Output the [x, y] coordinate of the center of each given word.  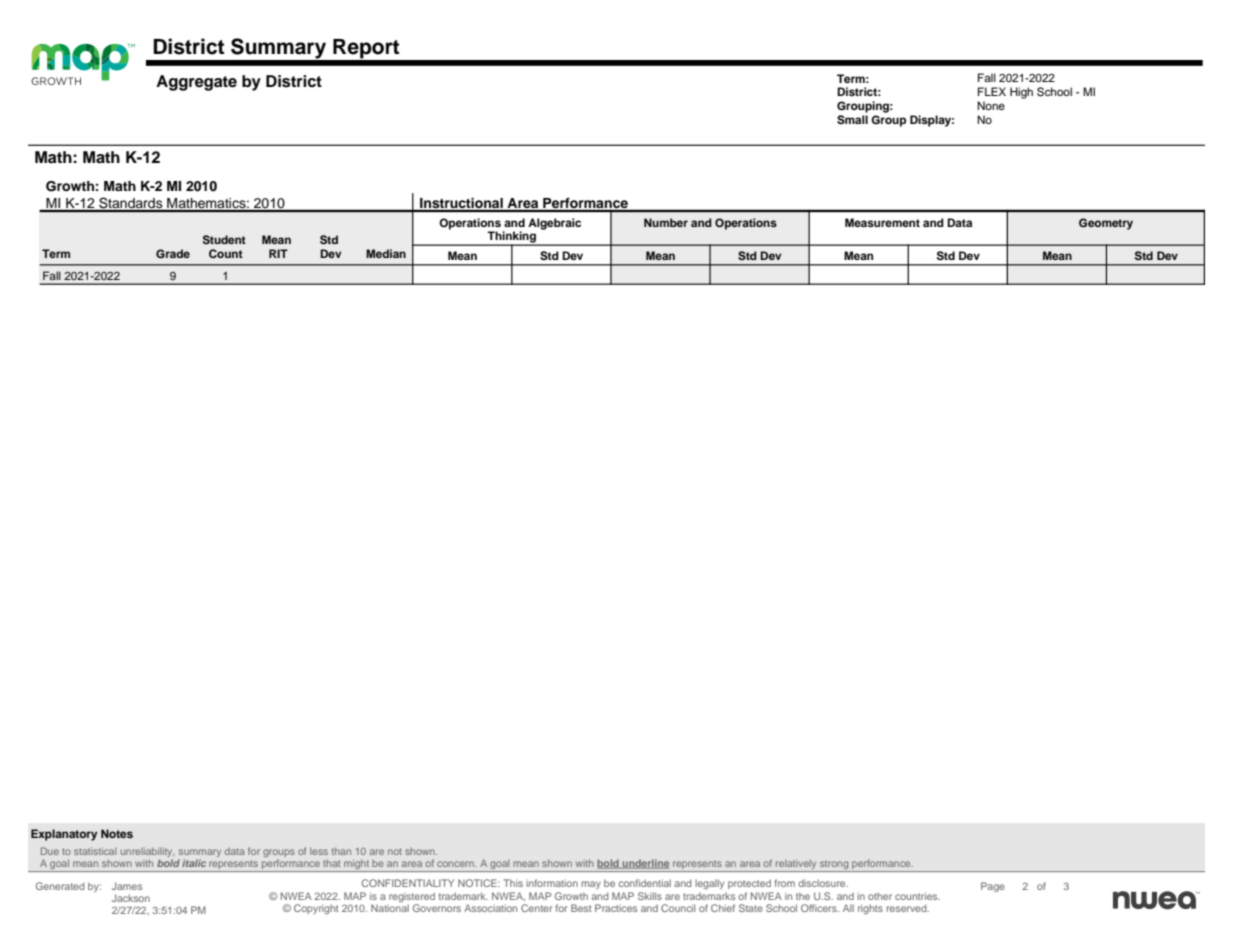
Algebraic [554, 224]
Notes [117, 833]
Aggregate [196, 83]
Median [386, 253]
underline [645, 864]
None [991, 105]
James [127, 886]
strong [834, 866]
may [591, 885]
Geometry [1106, 224]
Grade [173, 254]
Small [852, 120]
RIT [278, 253]
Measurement [882, 222]
